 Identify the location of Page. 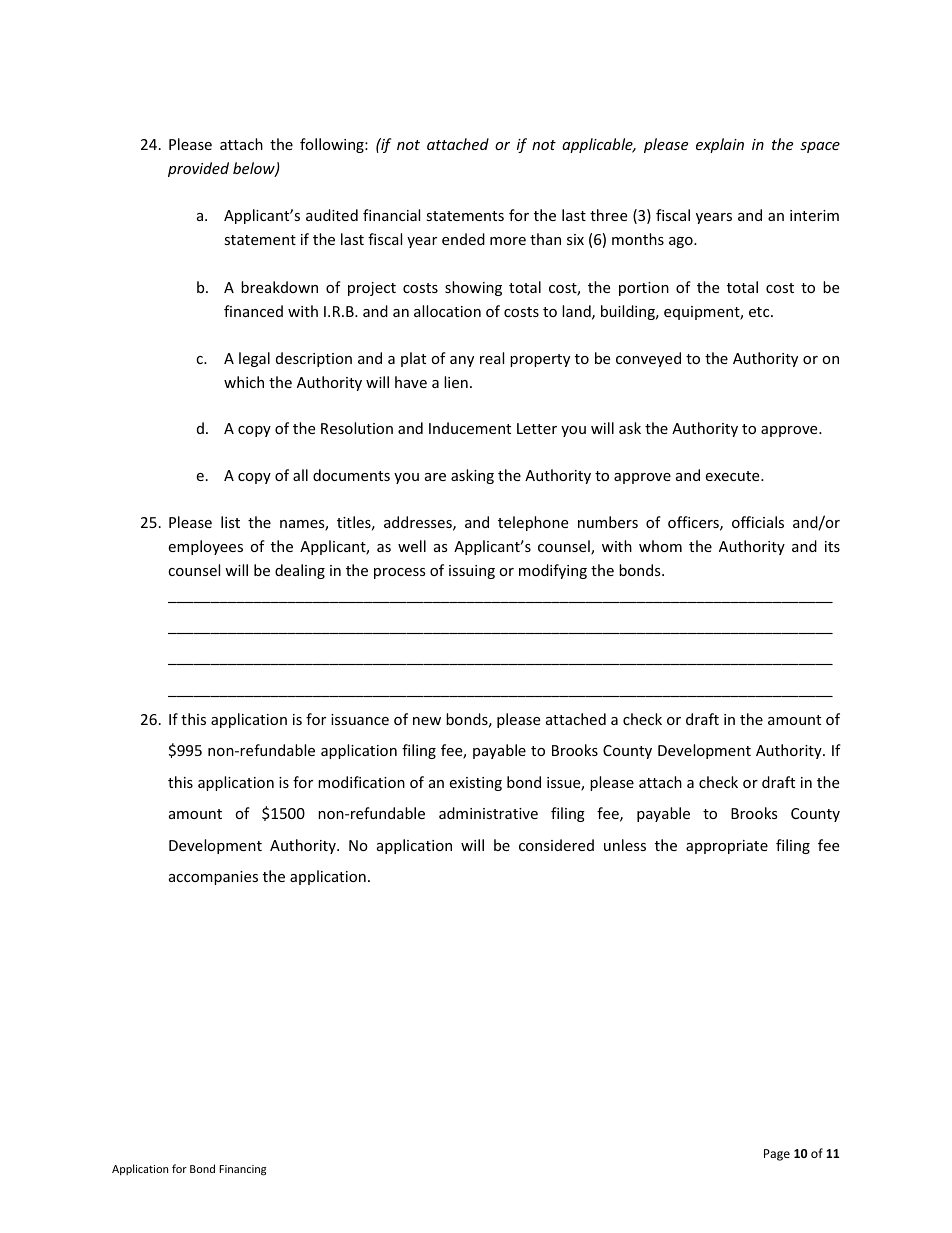
(777, 1155).
